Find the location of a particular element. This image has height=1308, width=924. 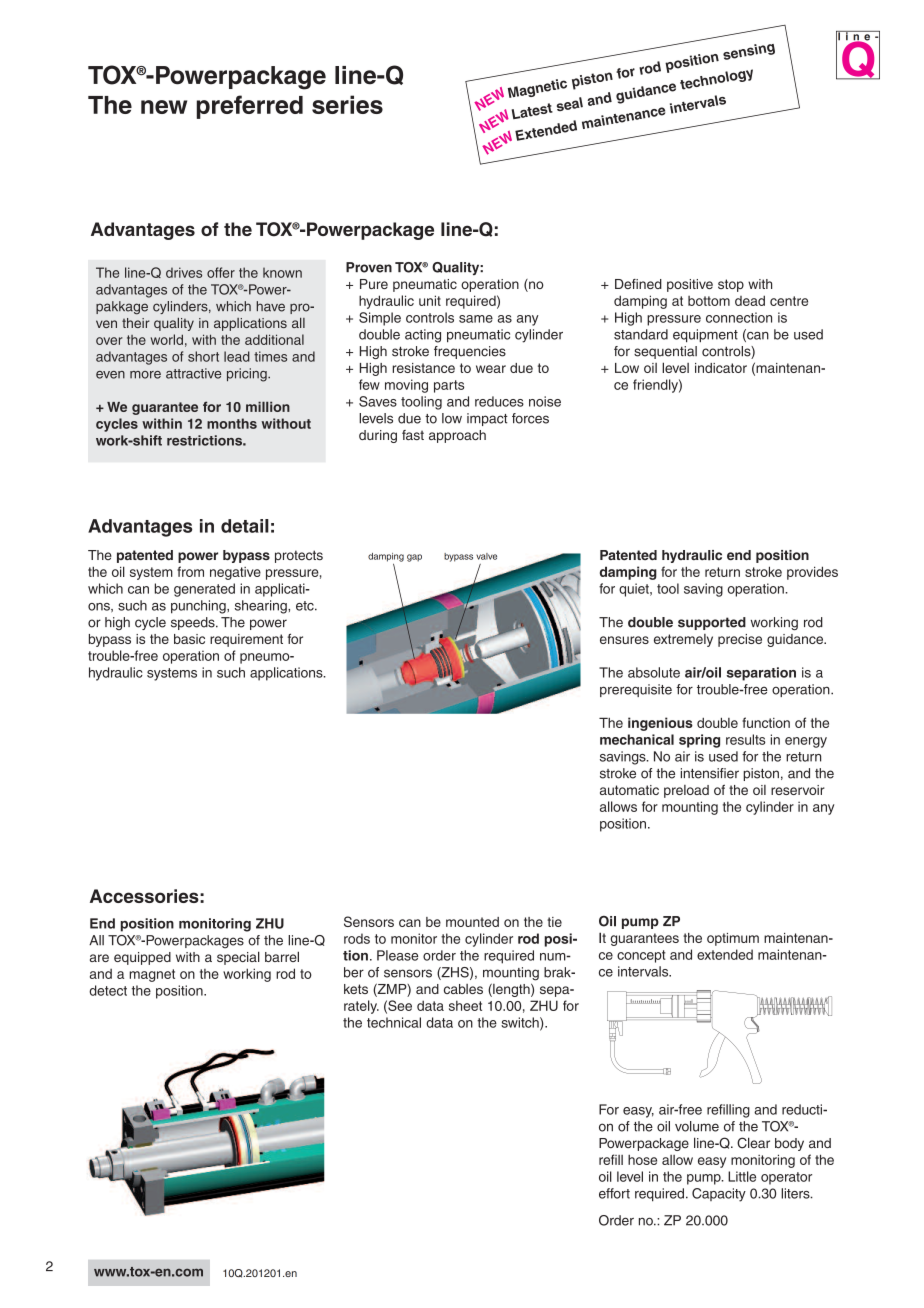

series is located at coordinates (347, 104).
